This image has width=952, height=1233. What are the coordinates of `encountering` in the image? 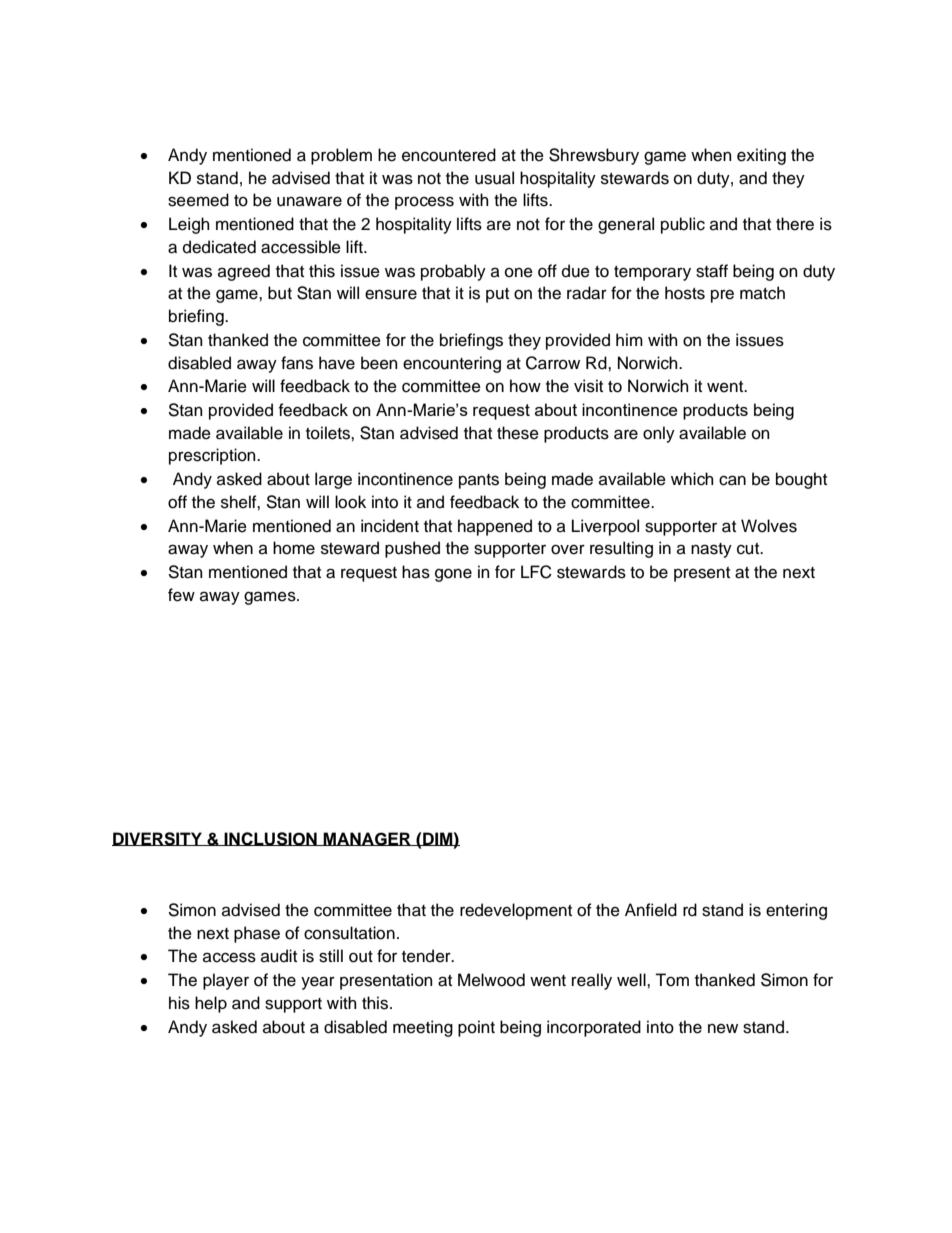 It's located at (452, 364).
